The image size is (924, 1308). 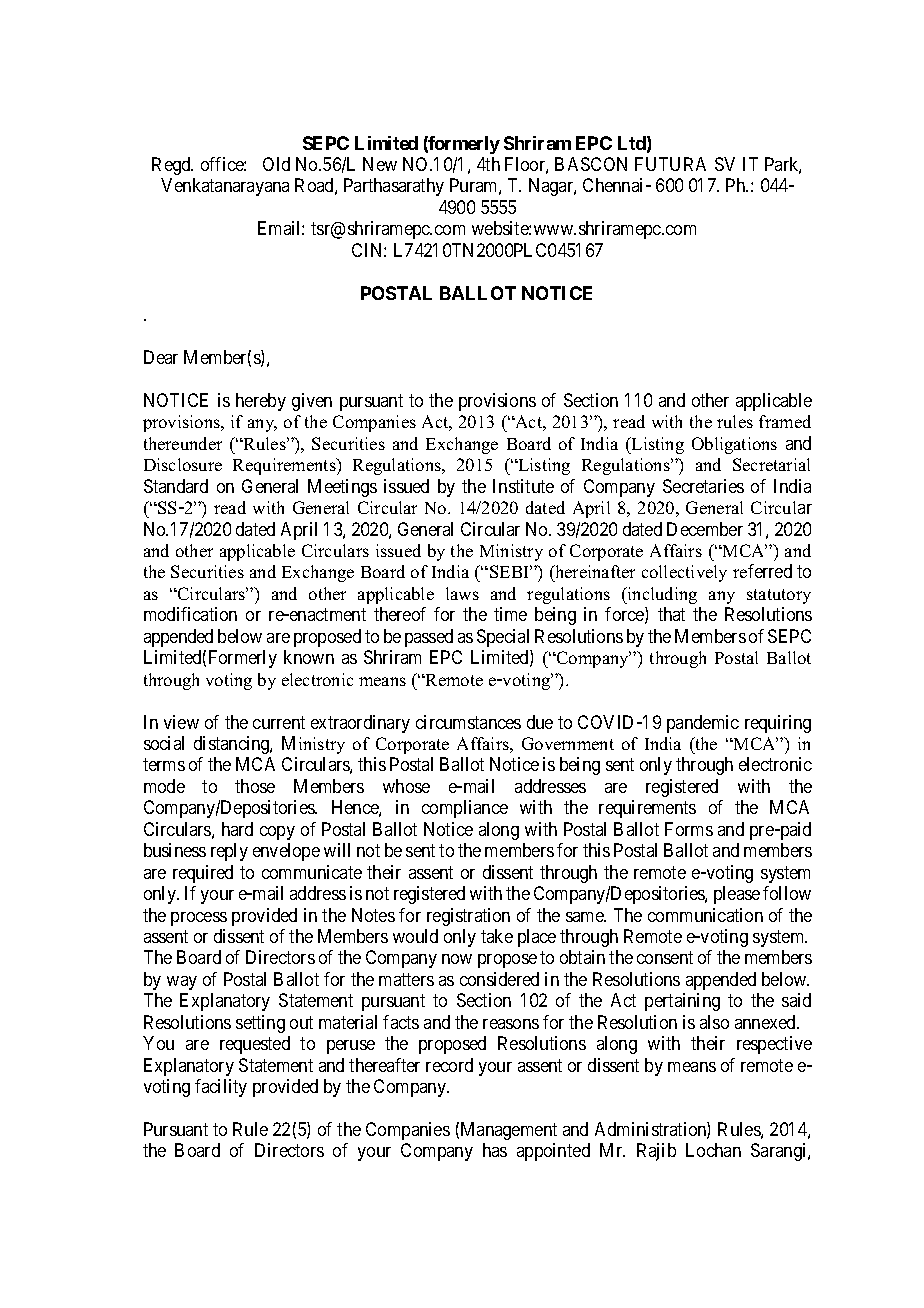 I want to click on record, so click(x=449, y=1065).
